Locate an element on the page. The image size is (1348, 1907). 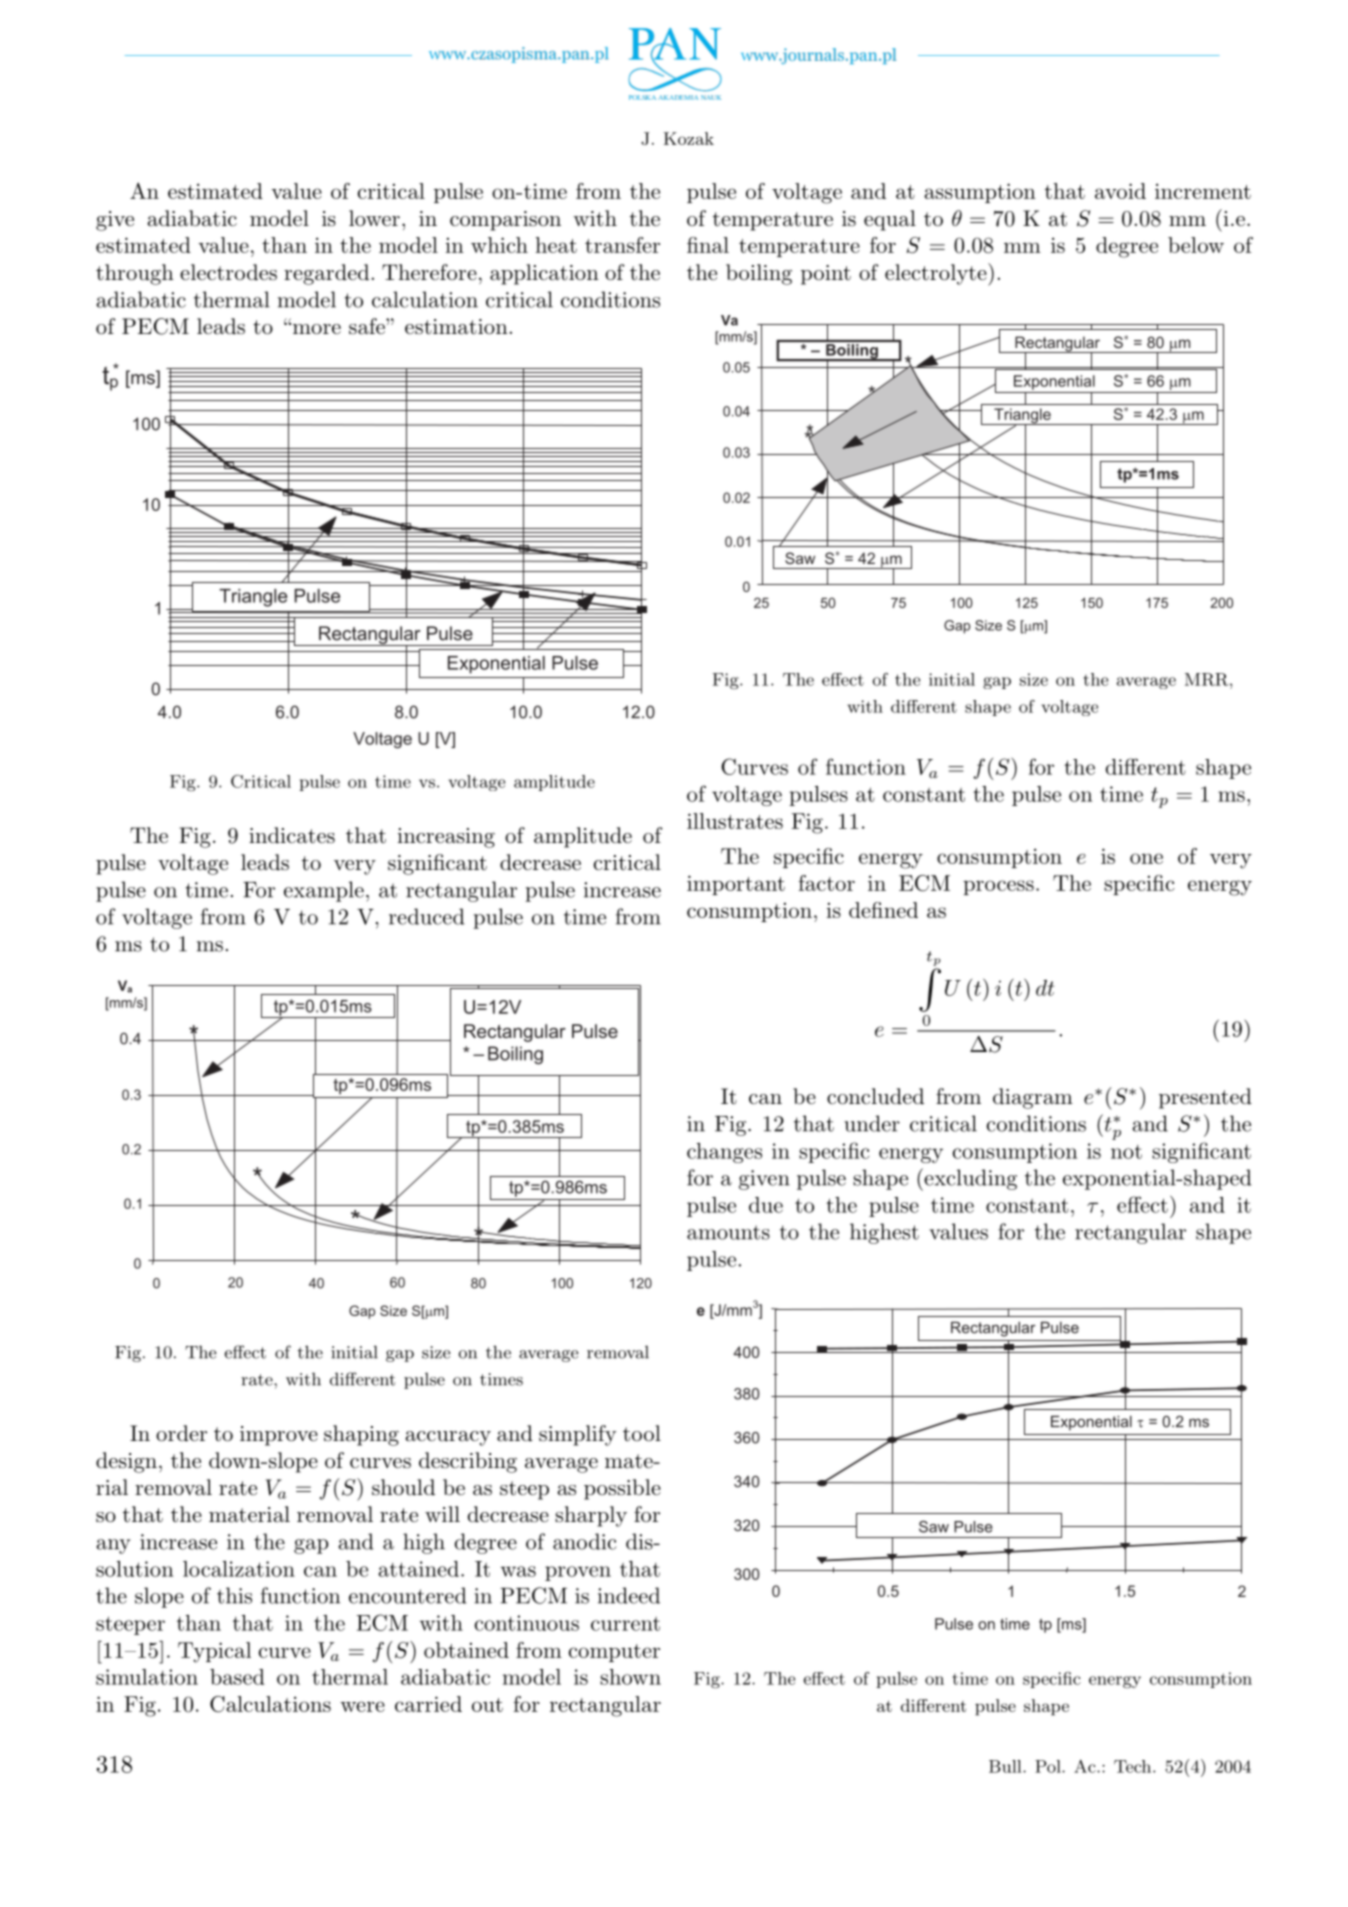
based is located at coordinates (237, 1677).
